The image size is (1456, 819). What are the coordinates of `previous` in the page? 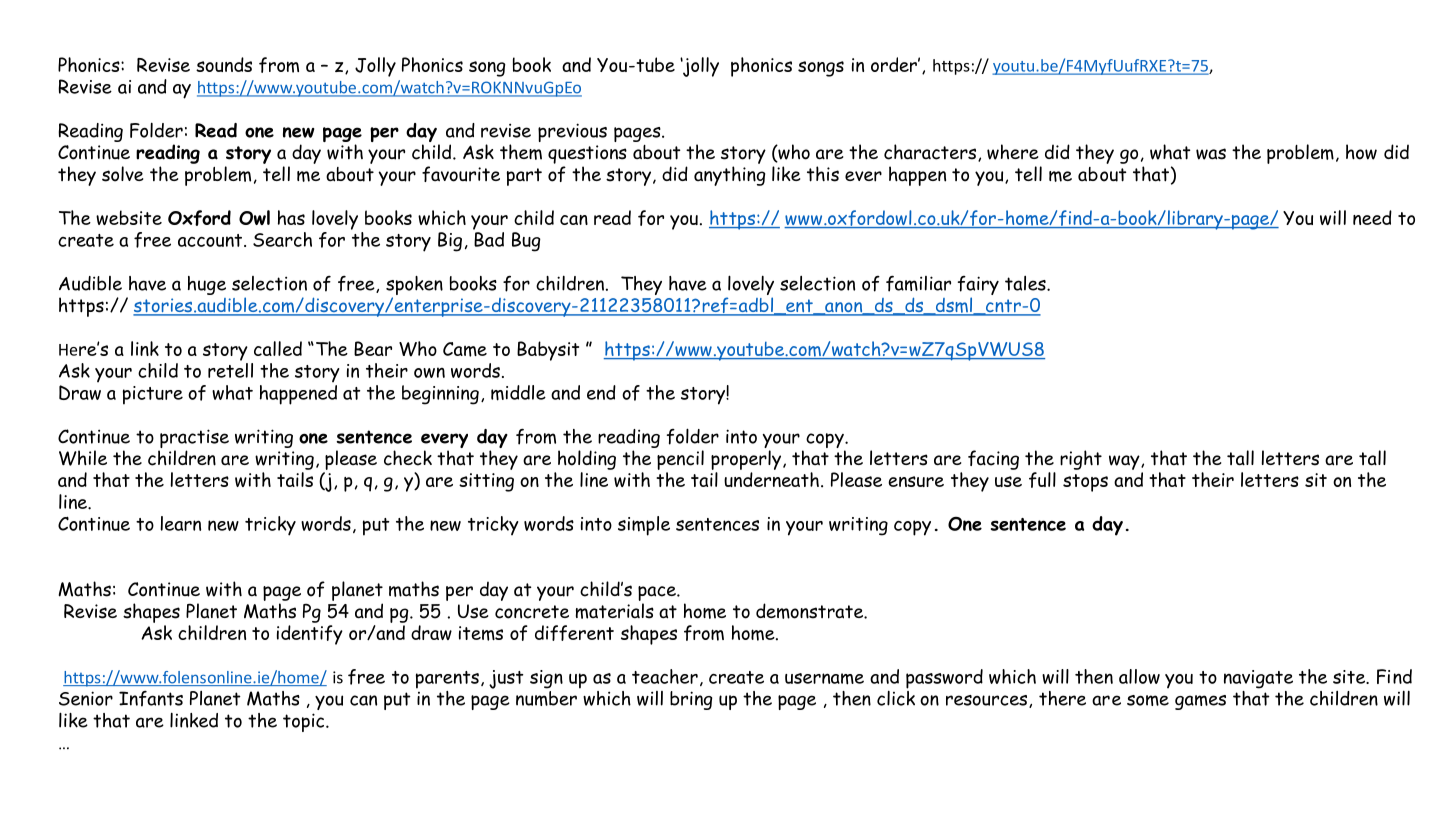 It's located at (572, 132).
